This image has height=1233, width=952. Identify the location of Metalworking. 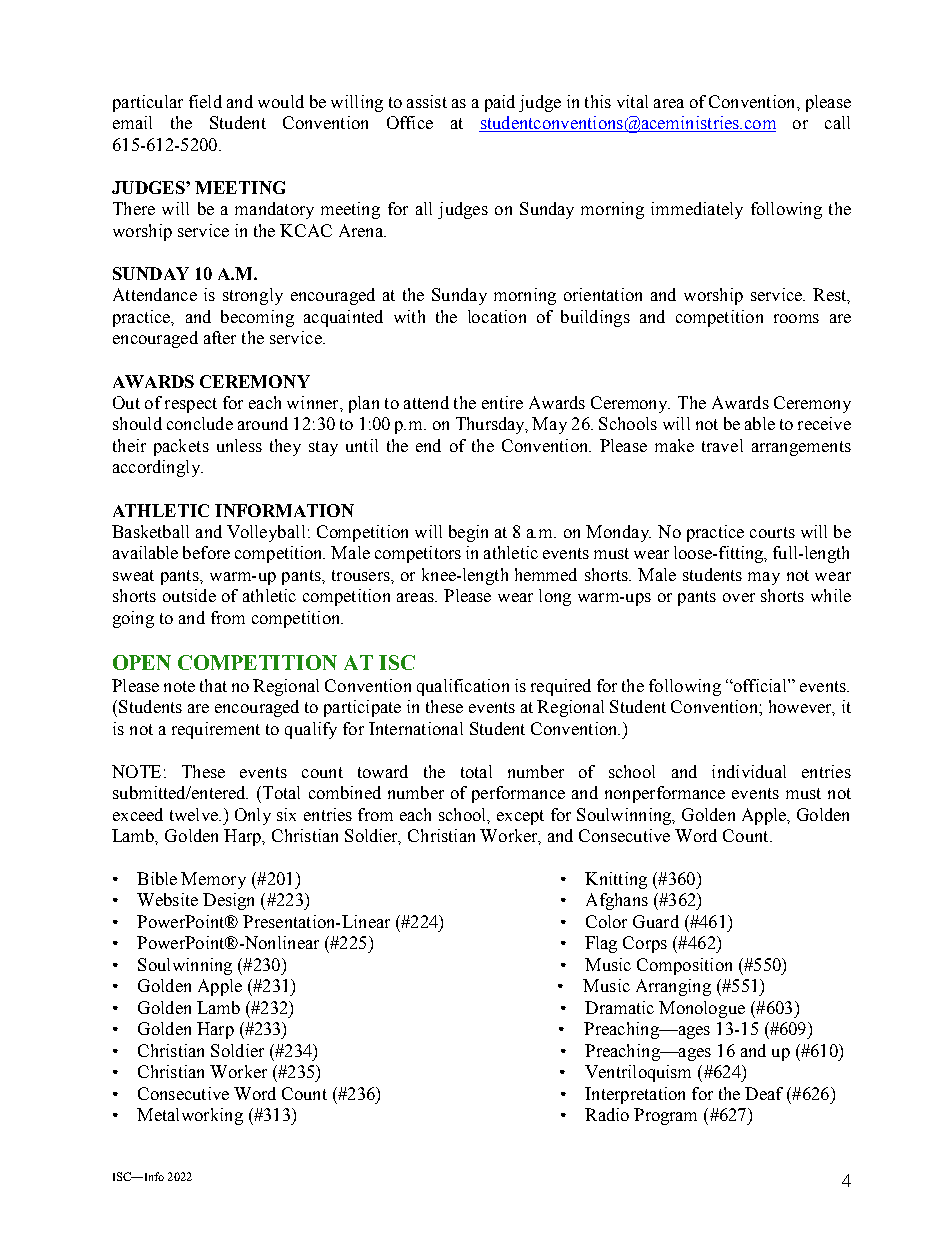
(190, 1116).
